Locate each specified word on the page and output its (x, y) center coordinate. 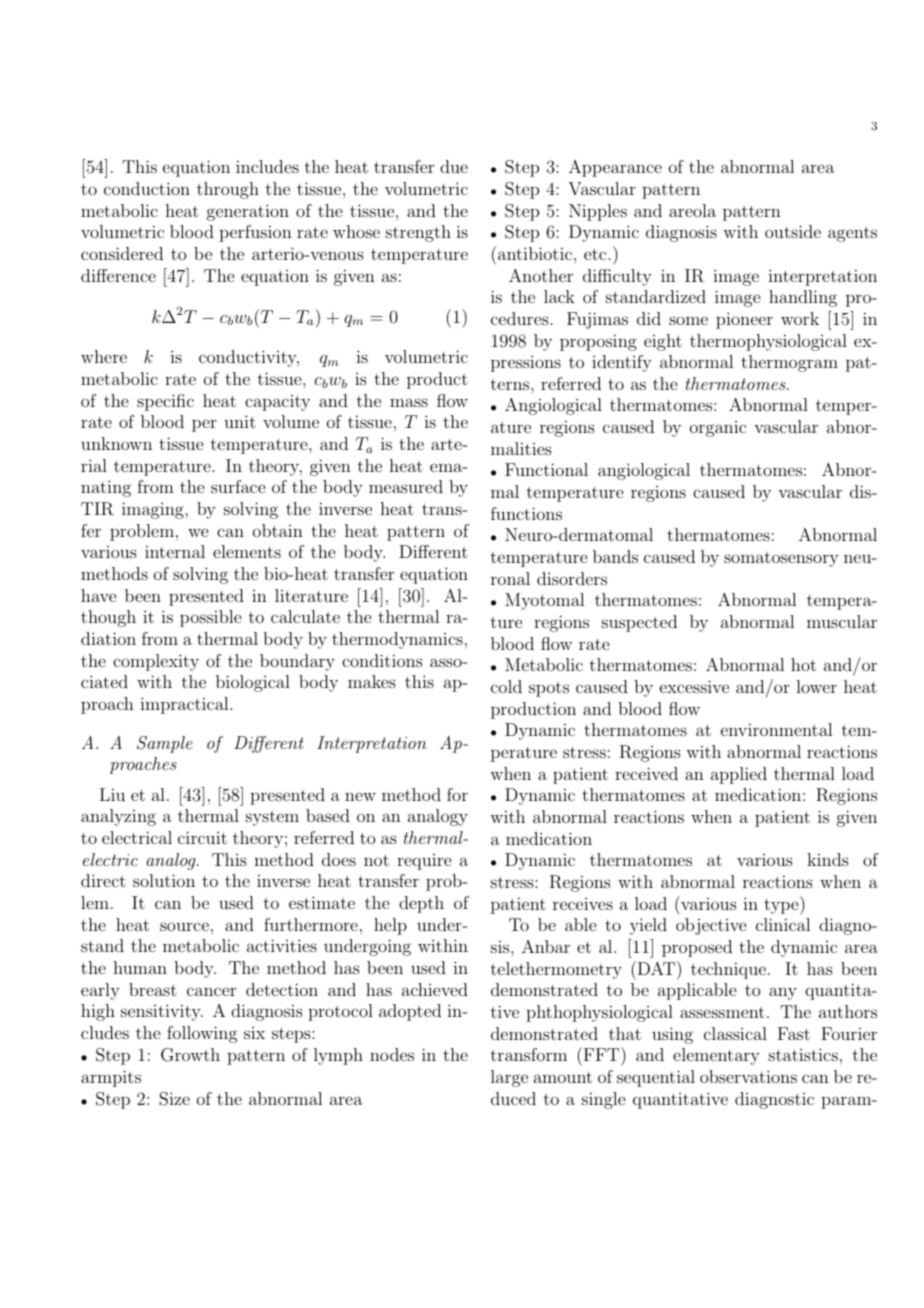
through (228, 190)
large (509, 1078)
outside (793, 231)
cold (506, 686)
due (454, 166)
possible (210, 618)
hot (803, 664)
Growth (190, 1055)
